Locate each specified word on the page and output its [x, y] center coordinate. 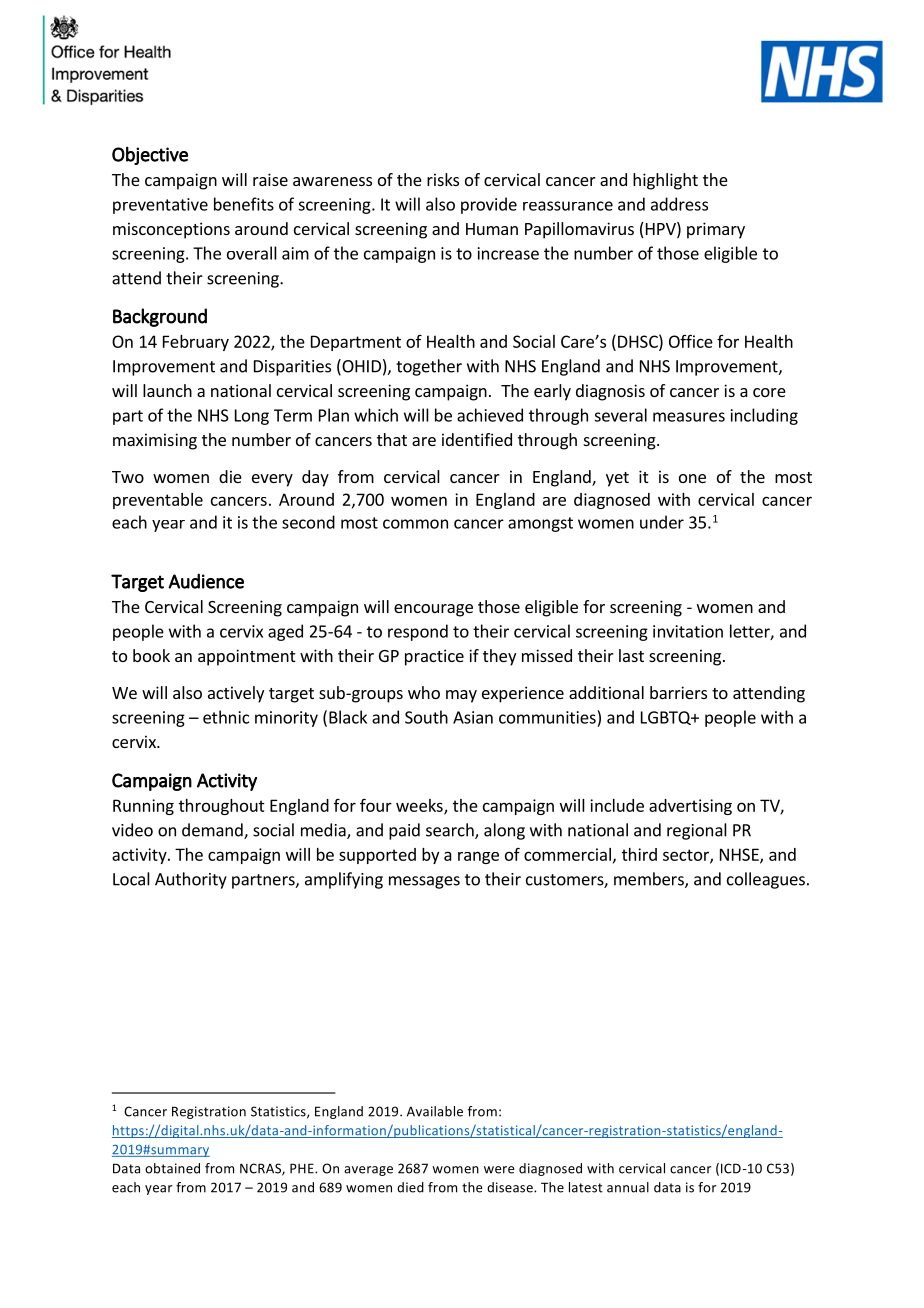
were [499, 1170]
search [451, 831]
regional [697, 831]
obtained [172, 1168]
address [679, 204]
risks [443, 179]
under [662, 522]
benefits [244, 204]
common [415, 524]
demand [213, 831]
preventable [158, 501]
